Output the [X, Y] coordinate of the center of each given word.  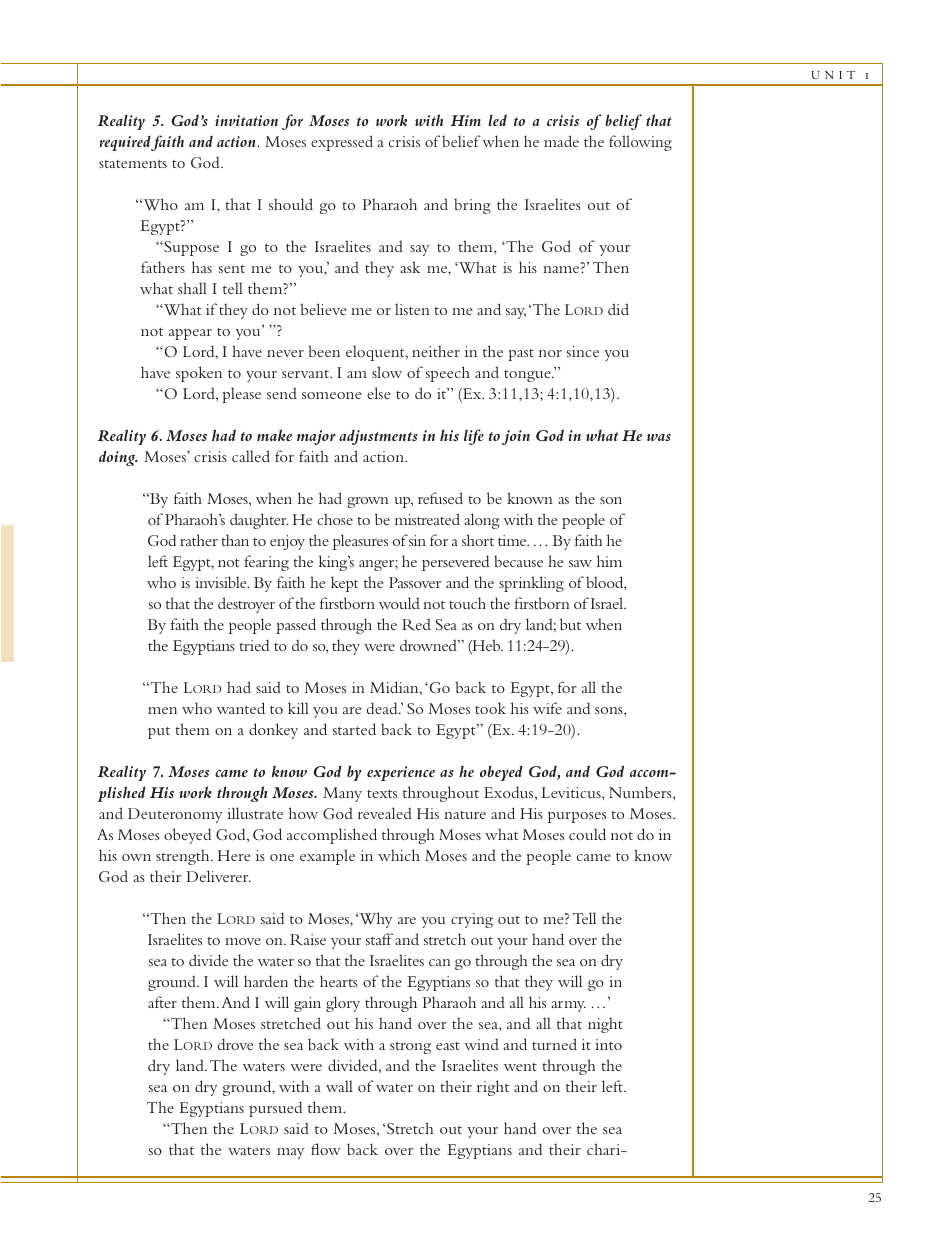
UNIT [833, 75]
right [493, 1088]
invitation [246, 120]
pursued [275, 1109]
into [608, 1044]
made [561, 141]
